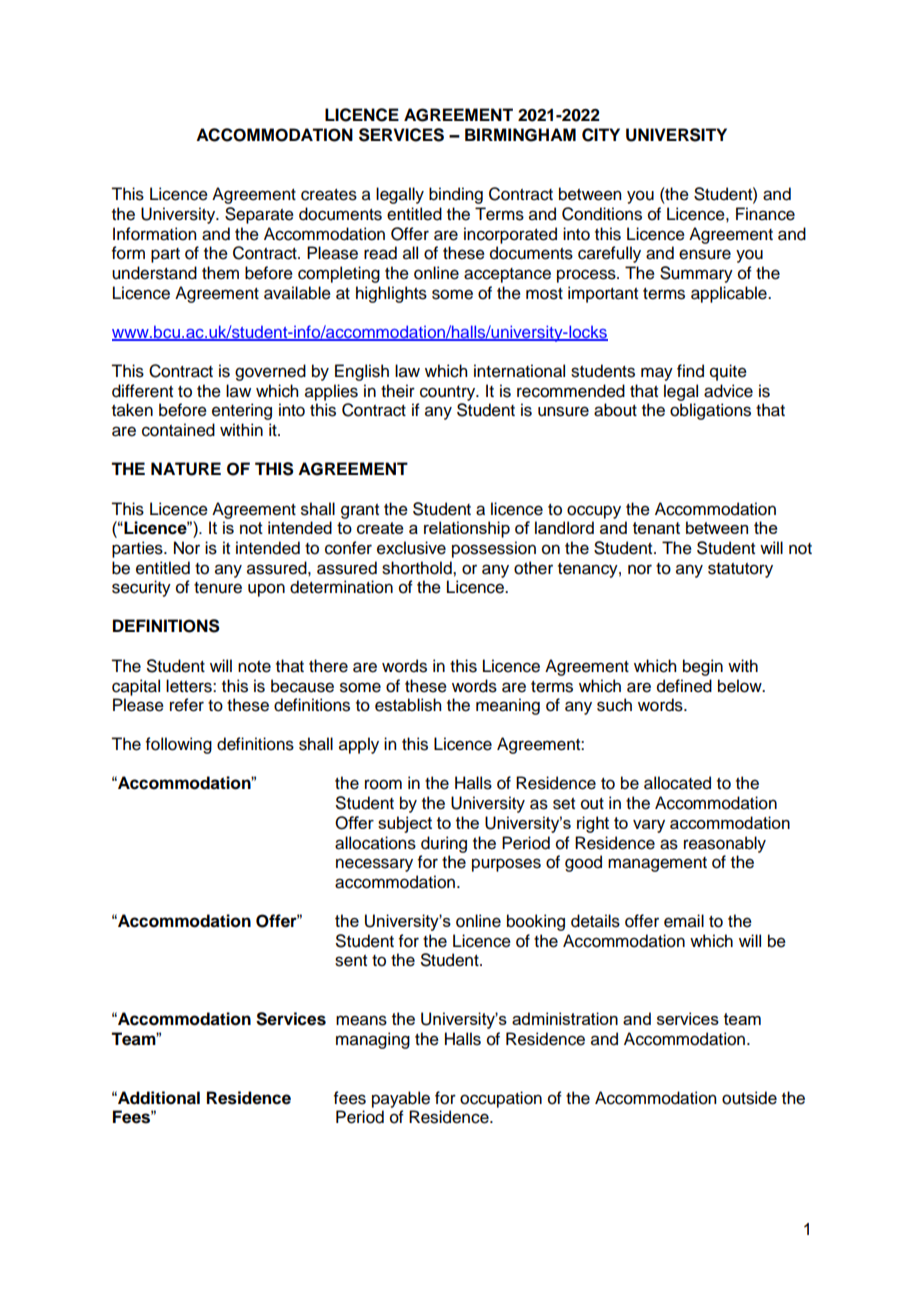  I want to click on CITY, so click(601, 135).
